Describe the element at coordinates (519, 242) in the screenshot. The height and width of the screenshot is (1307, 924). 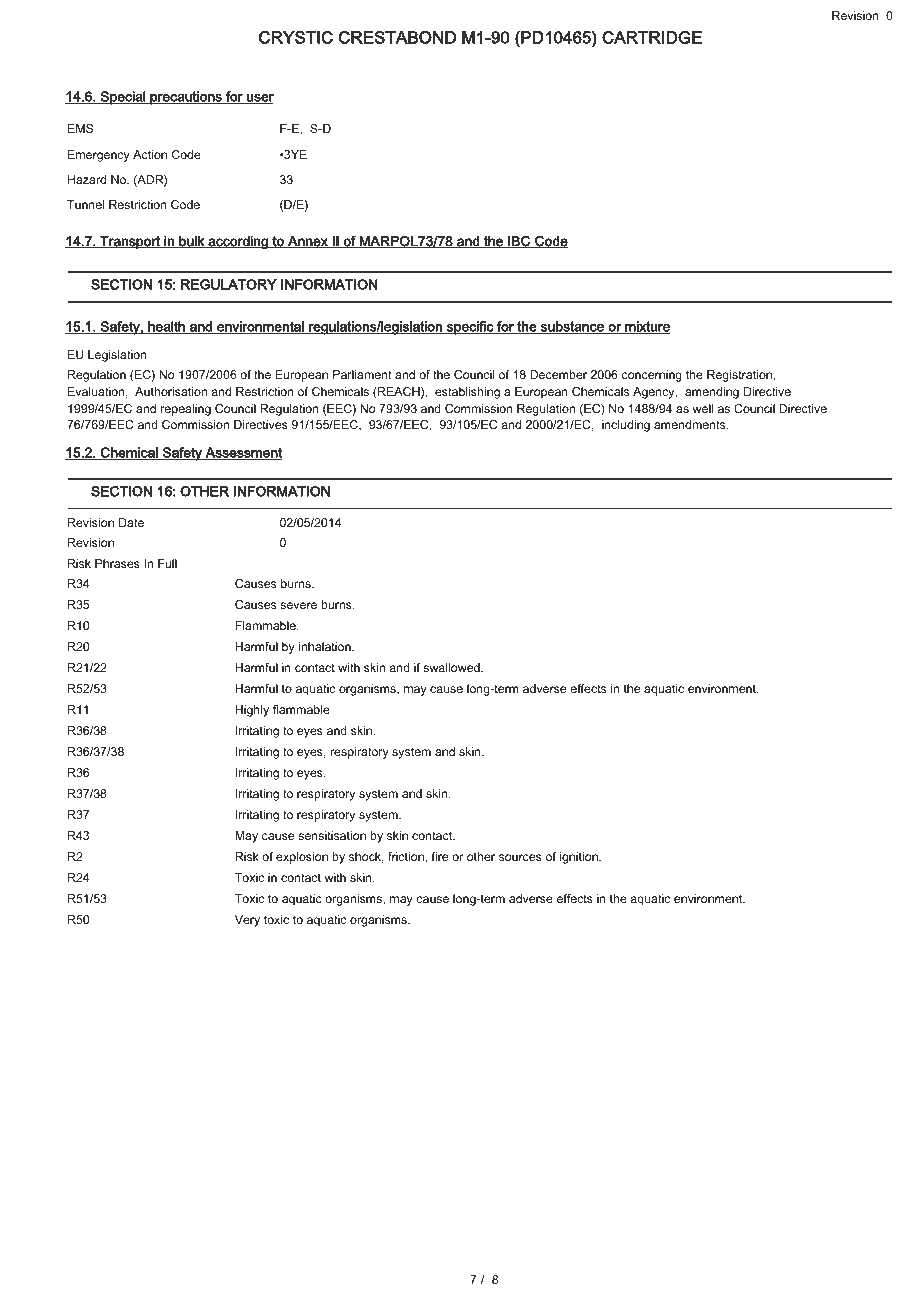
I see `IBC` at that location.
